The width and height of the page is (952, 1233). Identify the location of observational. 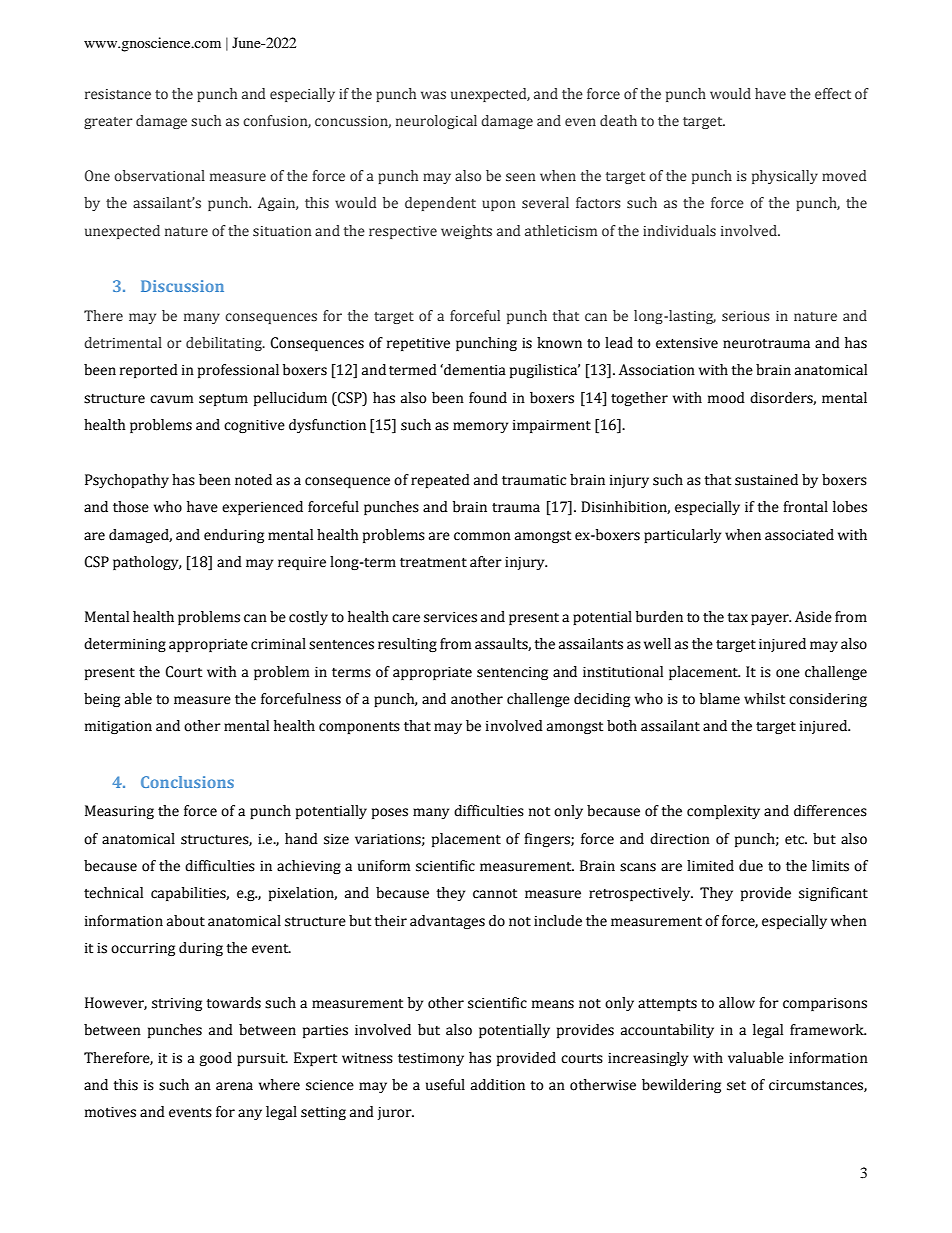
(159, 176).
